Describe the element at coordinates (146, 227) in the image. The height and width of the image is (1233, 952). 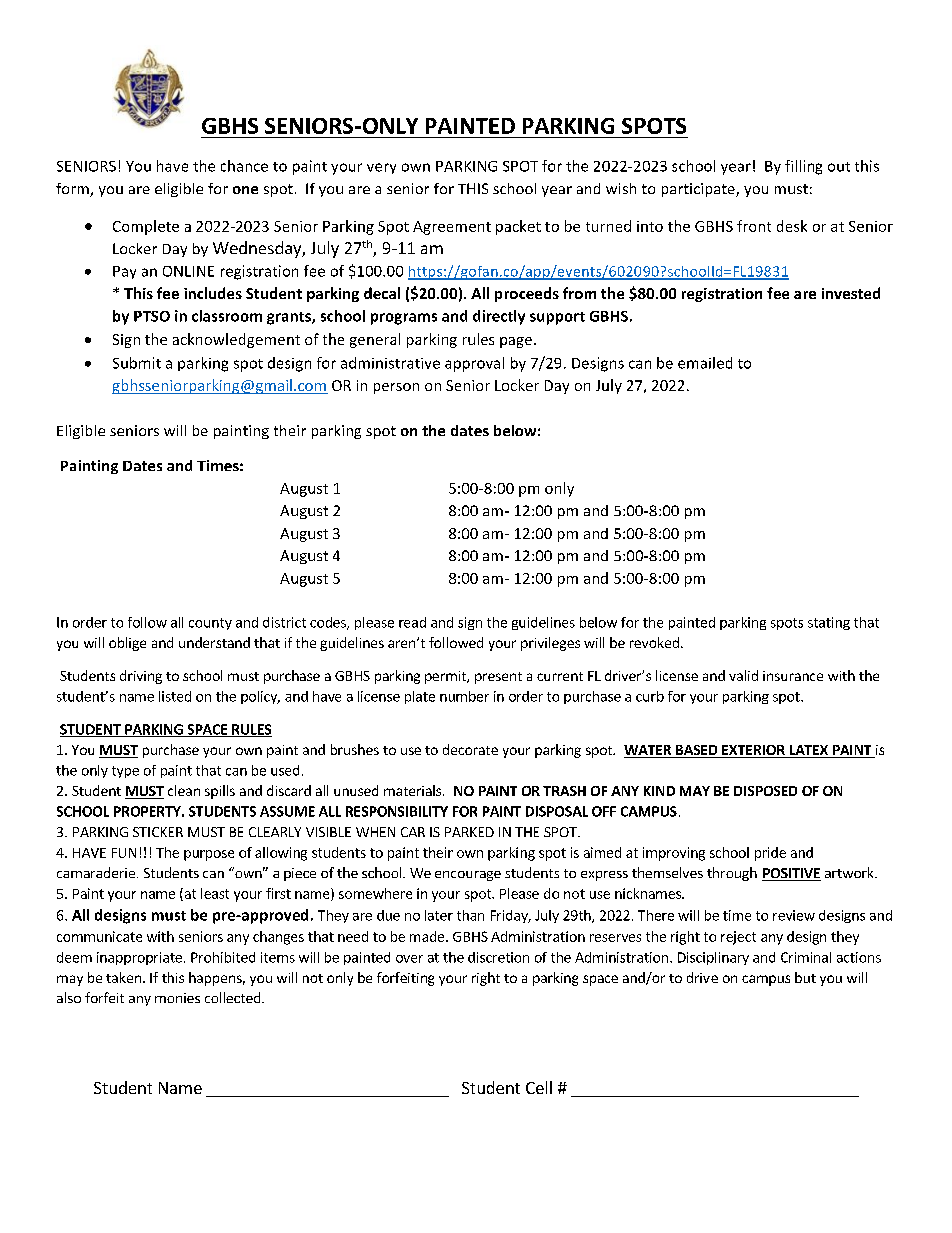
I see `Complete` at that location.
